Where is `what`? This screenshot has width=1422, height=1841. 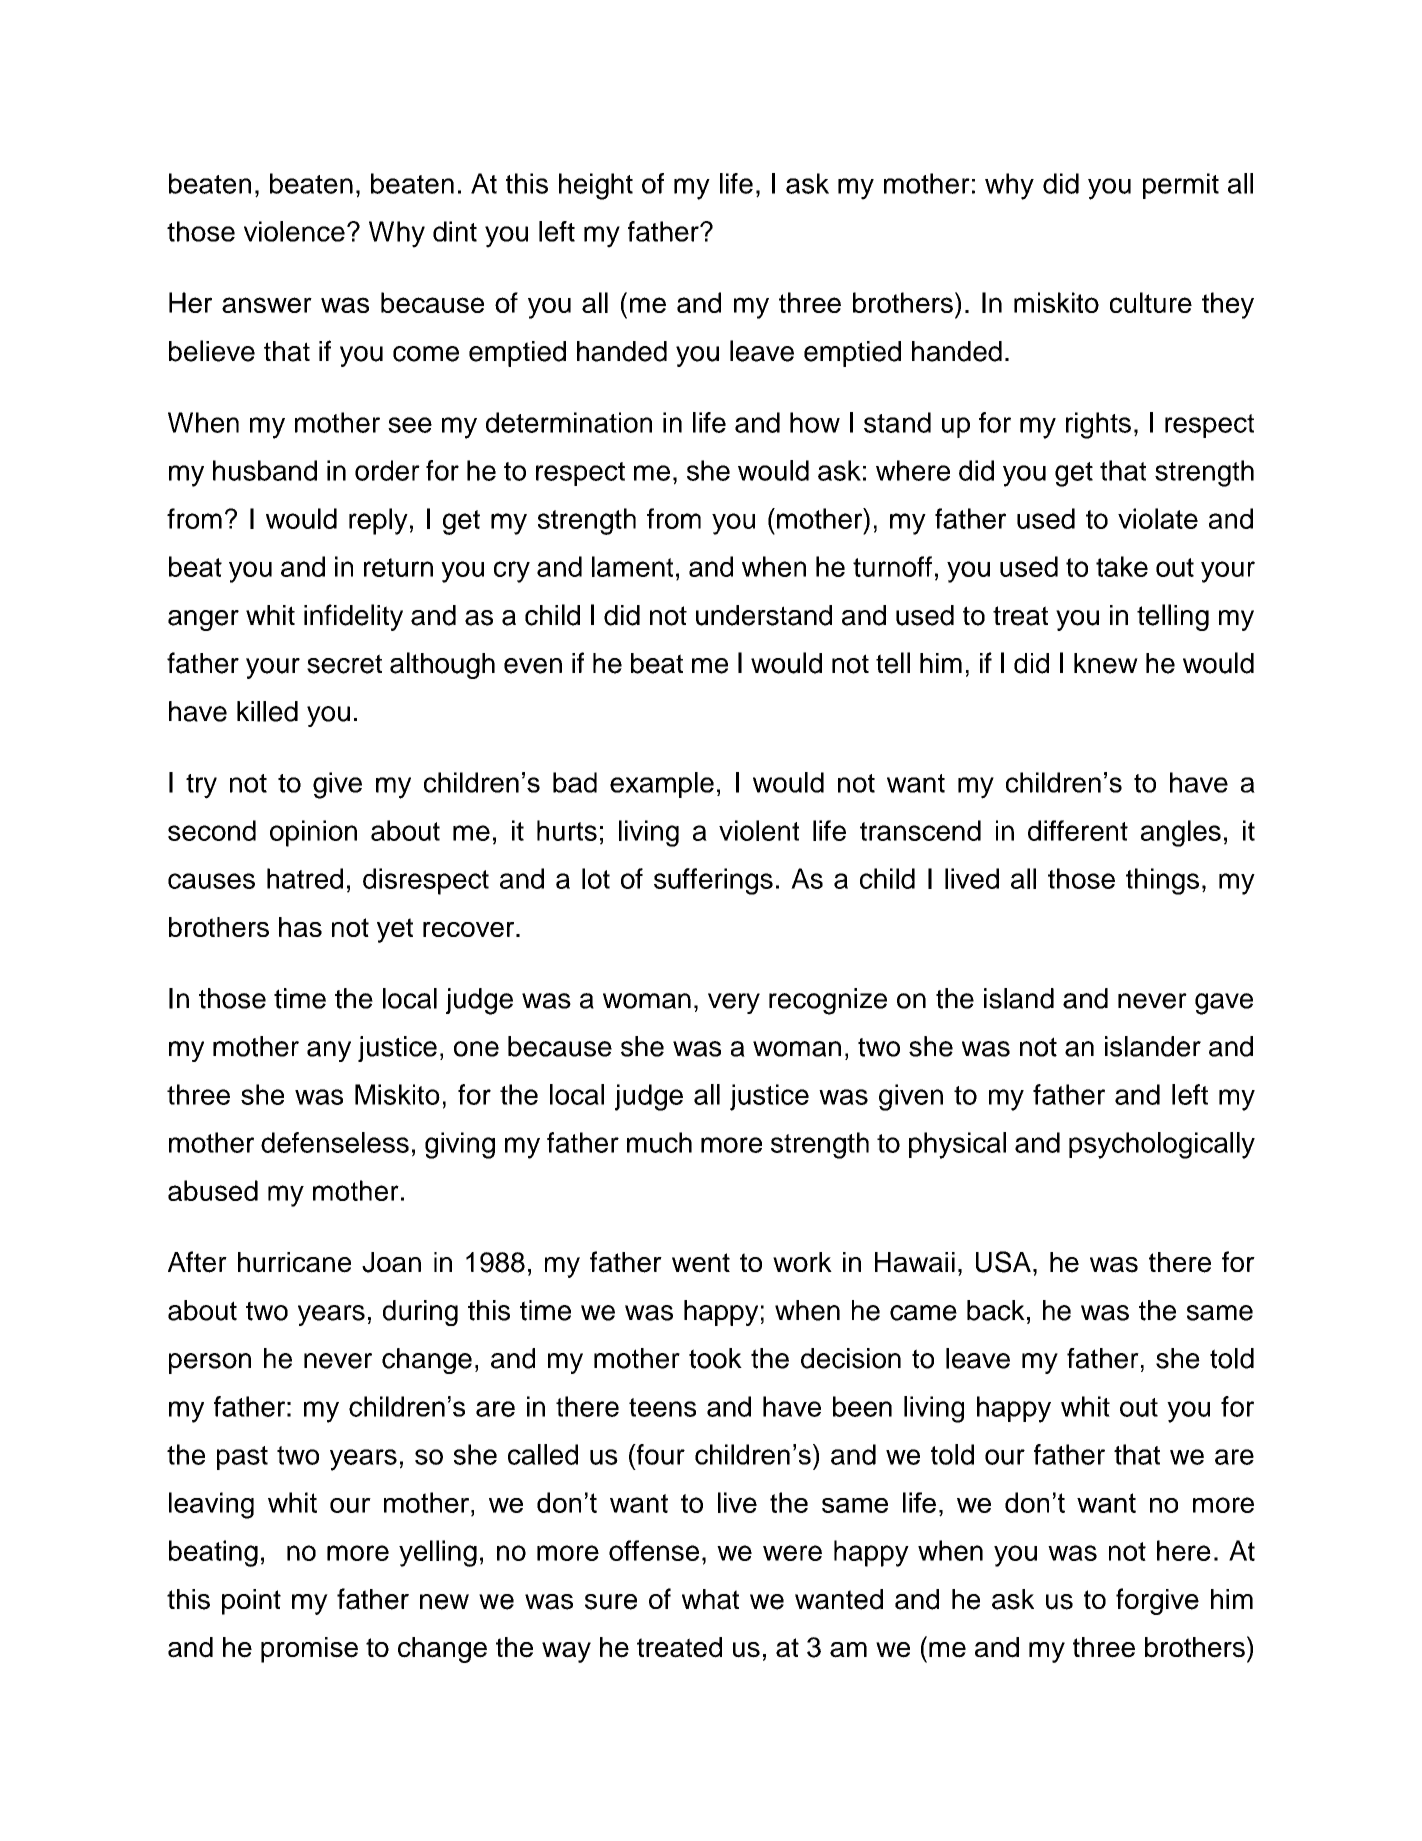
what is located at coordinates (710, 1599).
